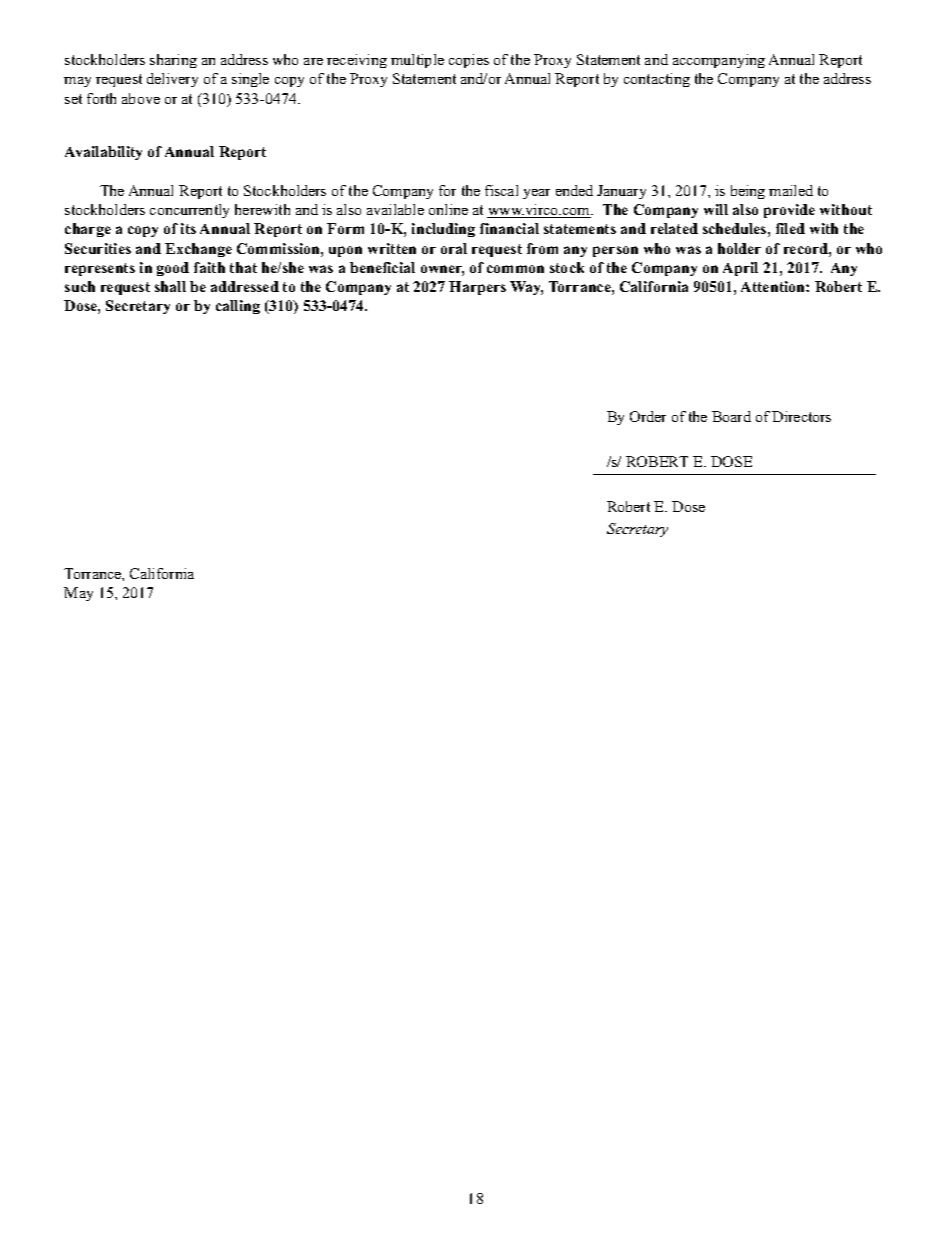 This screenshot has height=1241, width=952. What do you see at coordinates (731, 416) in the screenshot?
I see `Board` at bounding box center [731, 416].
